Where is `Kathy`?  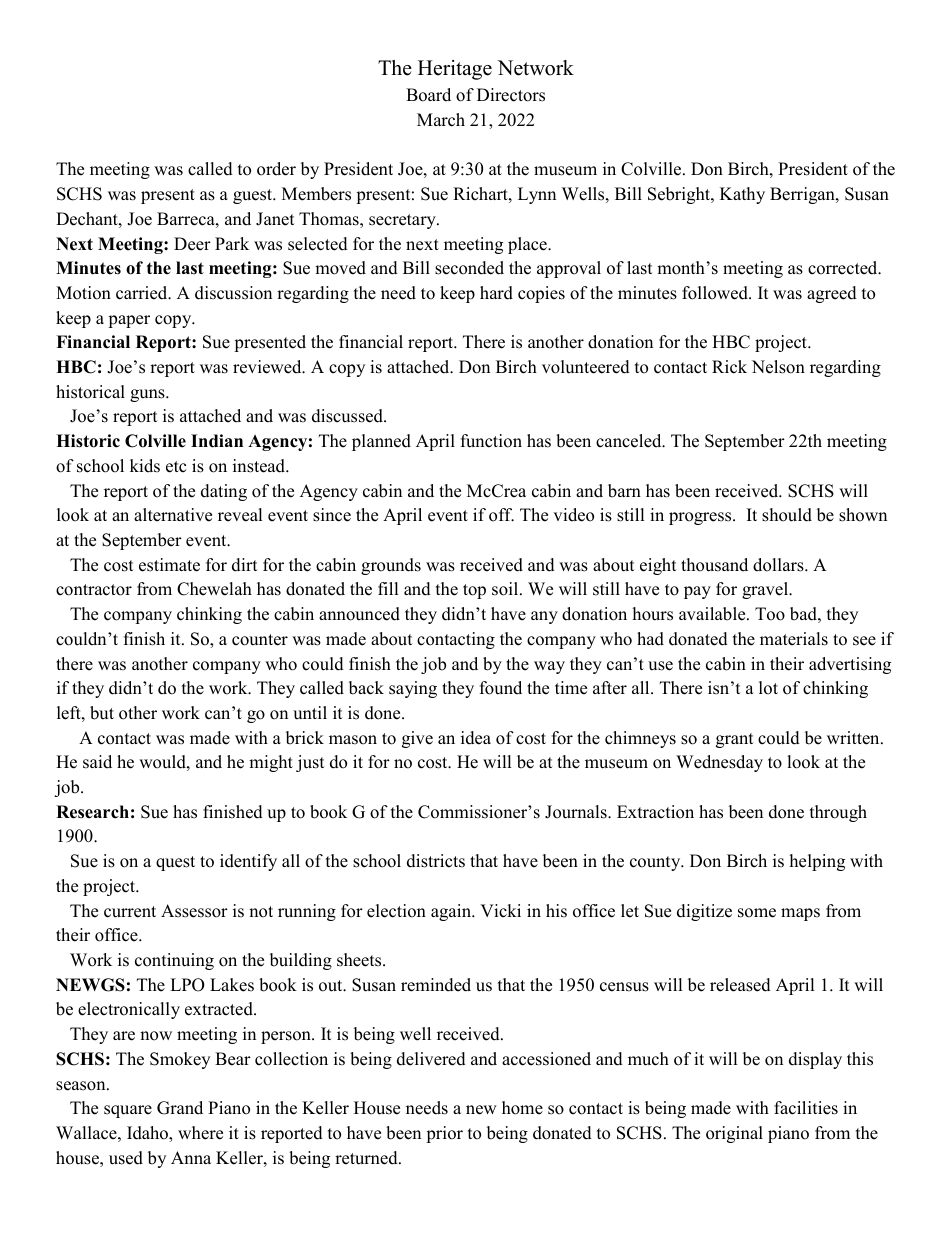
Kathy is located at coordinates (742, 195).
